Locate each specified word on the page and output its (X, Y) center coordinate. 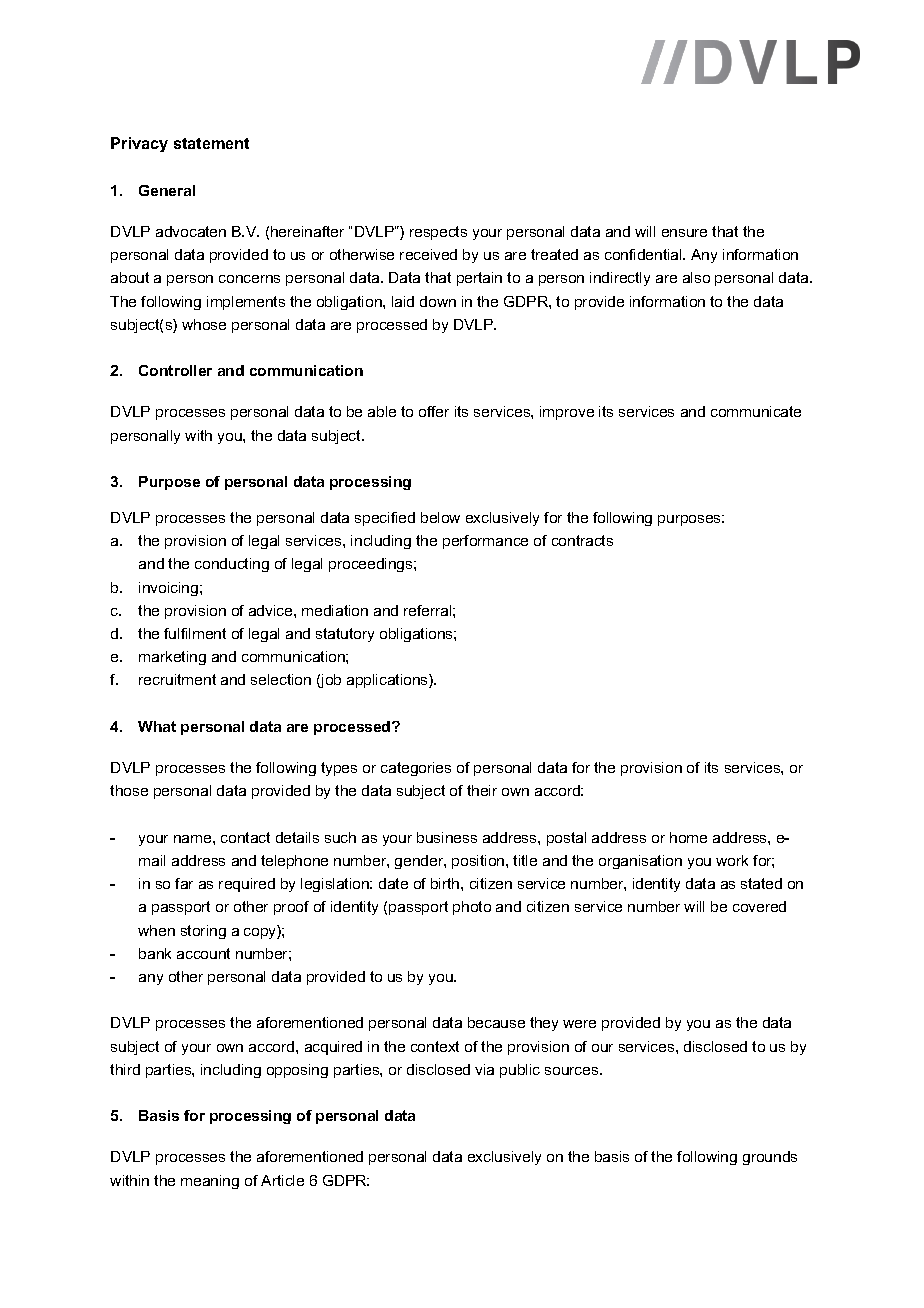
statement (211, 143)
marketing (172, 658)
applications (388, 681)
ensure (684, 233)
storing (203, 932)
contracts (582, 540)
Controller (175, 370)
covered (759, 906)
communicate (756, 411)
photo (472, 908)
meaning (210, 1182)
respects (438, 233)
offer (434, 411)
